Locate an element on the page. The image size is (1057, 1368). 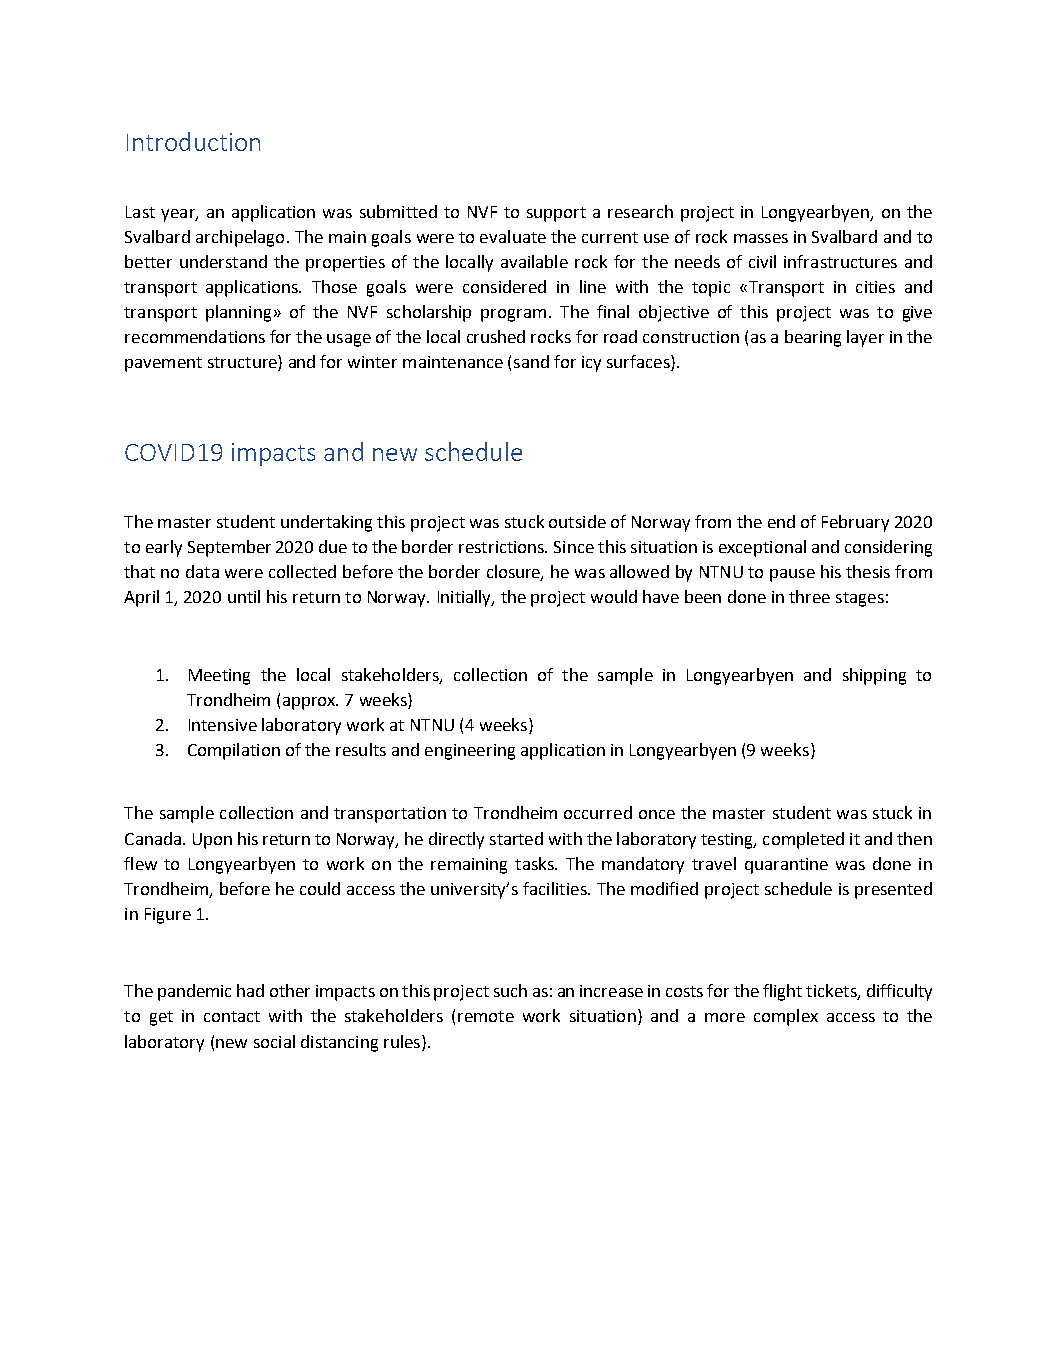
support is located at coordinates (556, 214).
